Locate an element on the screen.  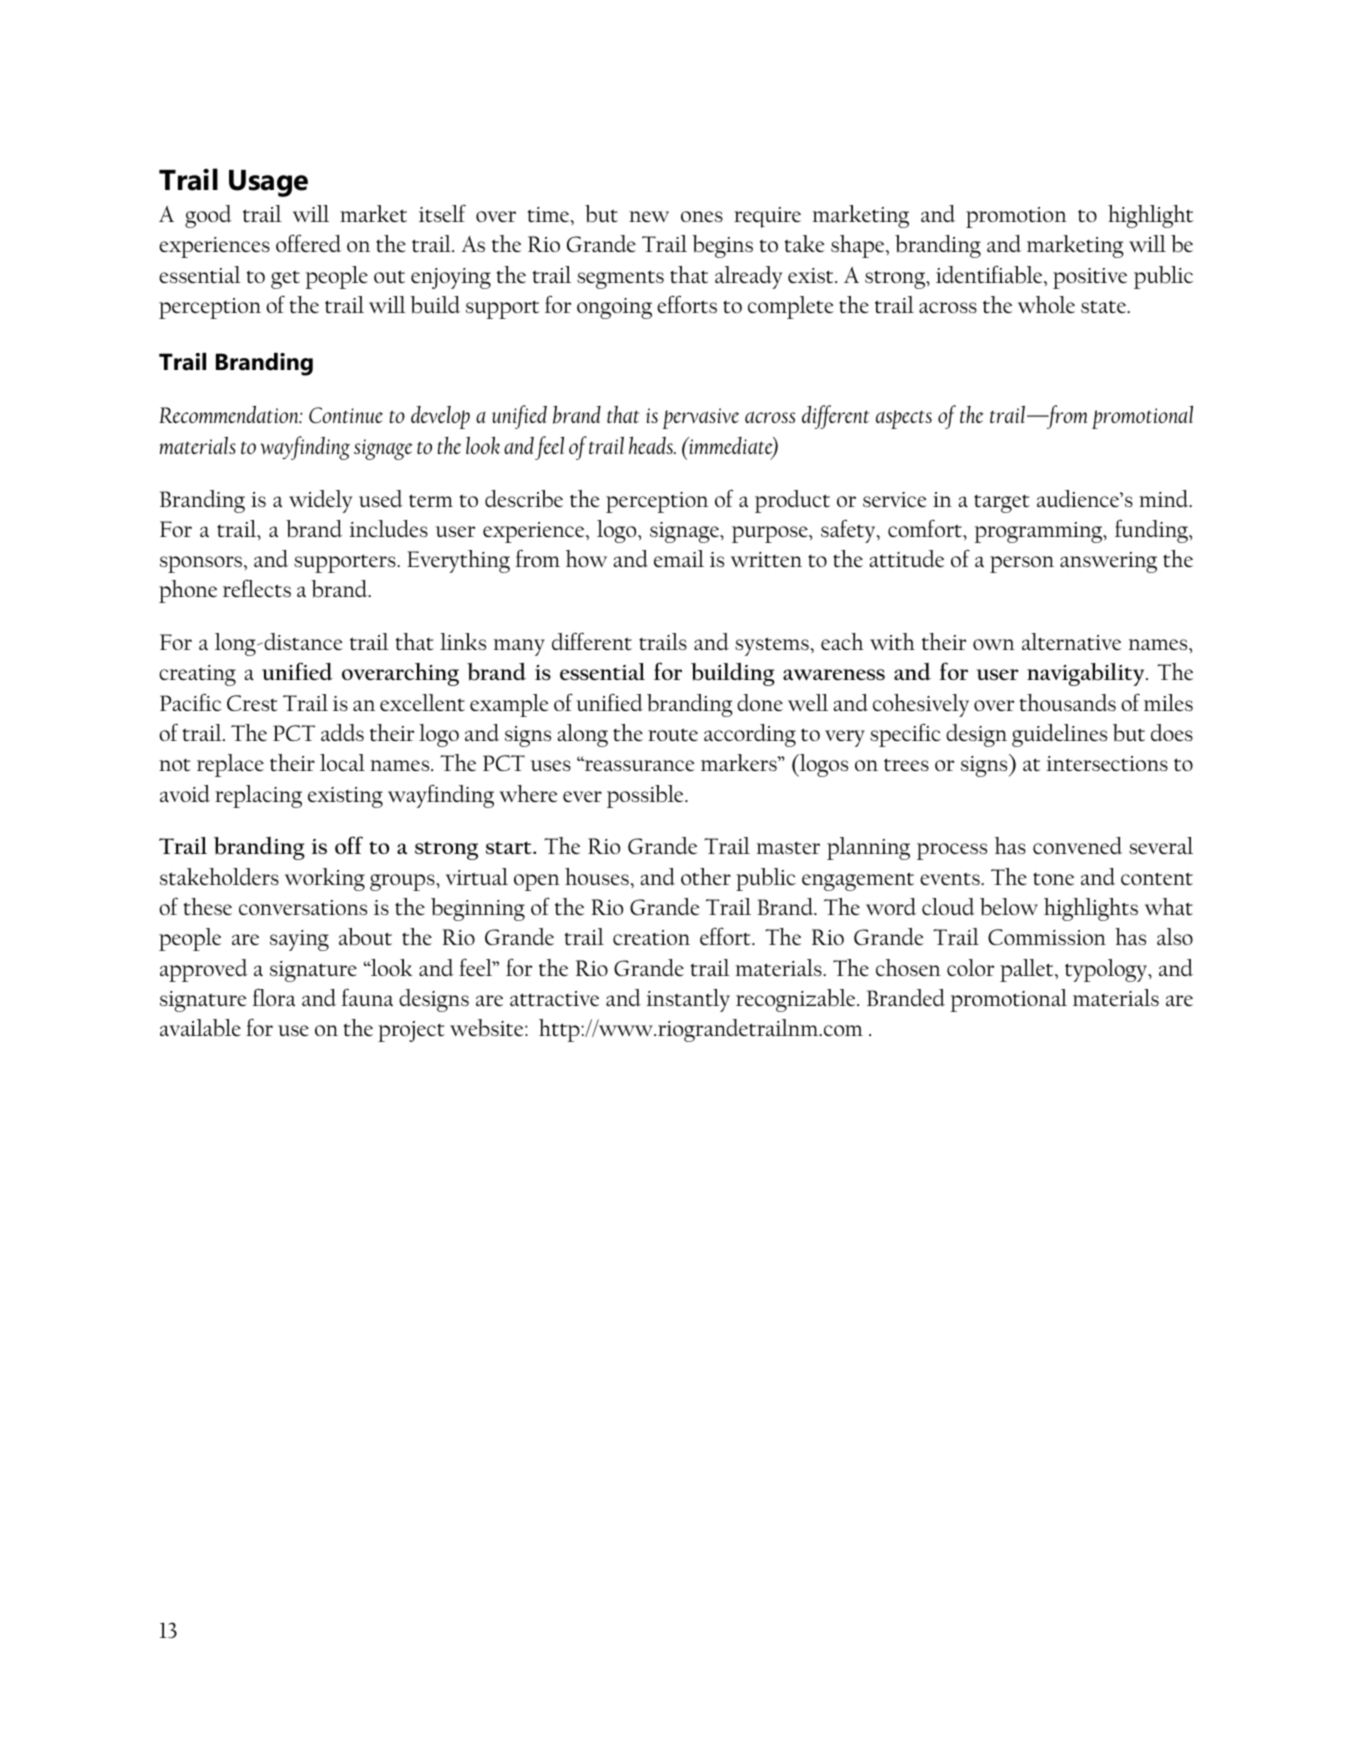
instantly is located at coordinates (688, 1000).
